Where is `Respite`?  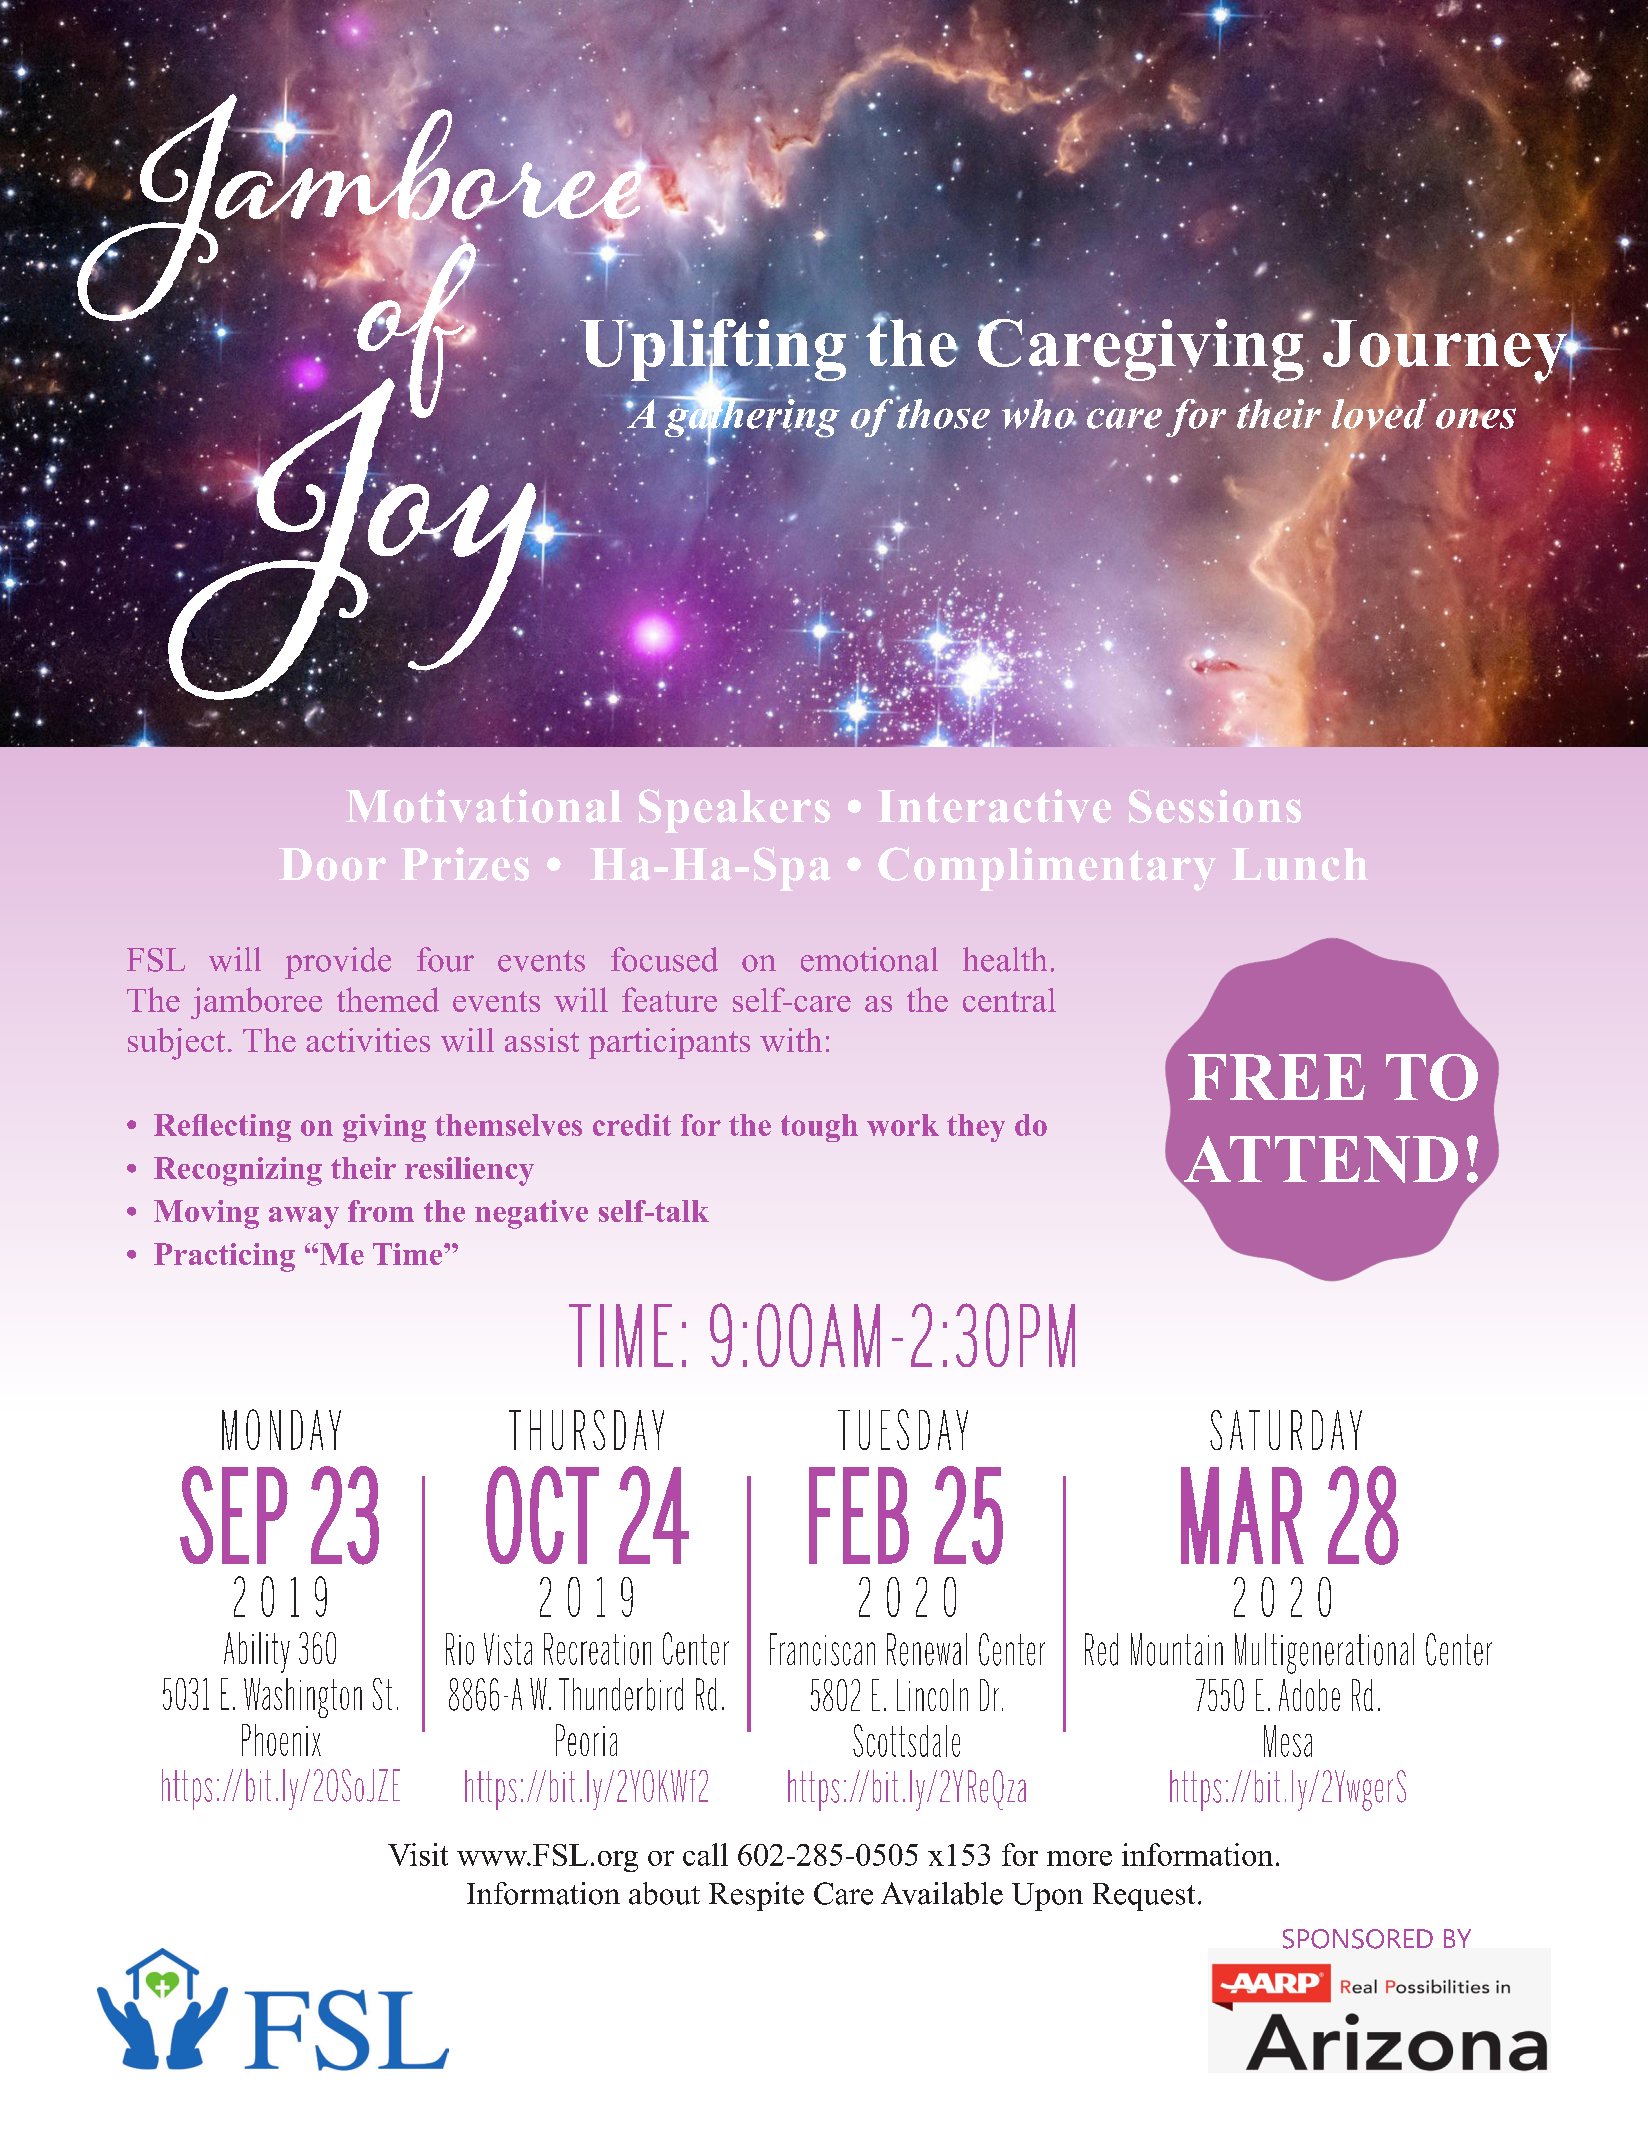
Respite is located at coordinates (756, 1896).
